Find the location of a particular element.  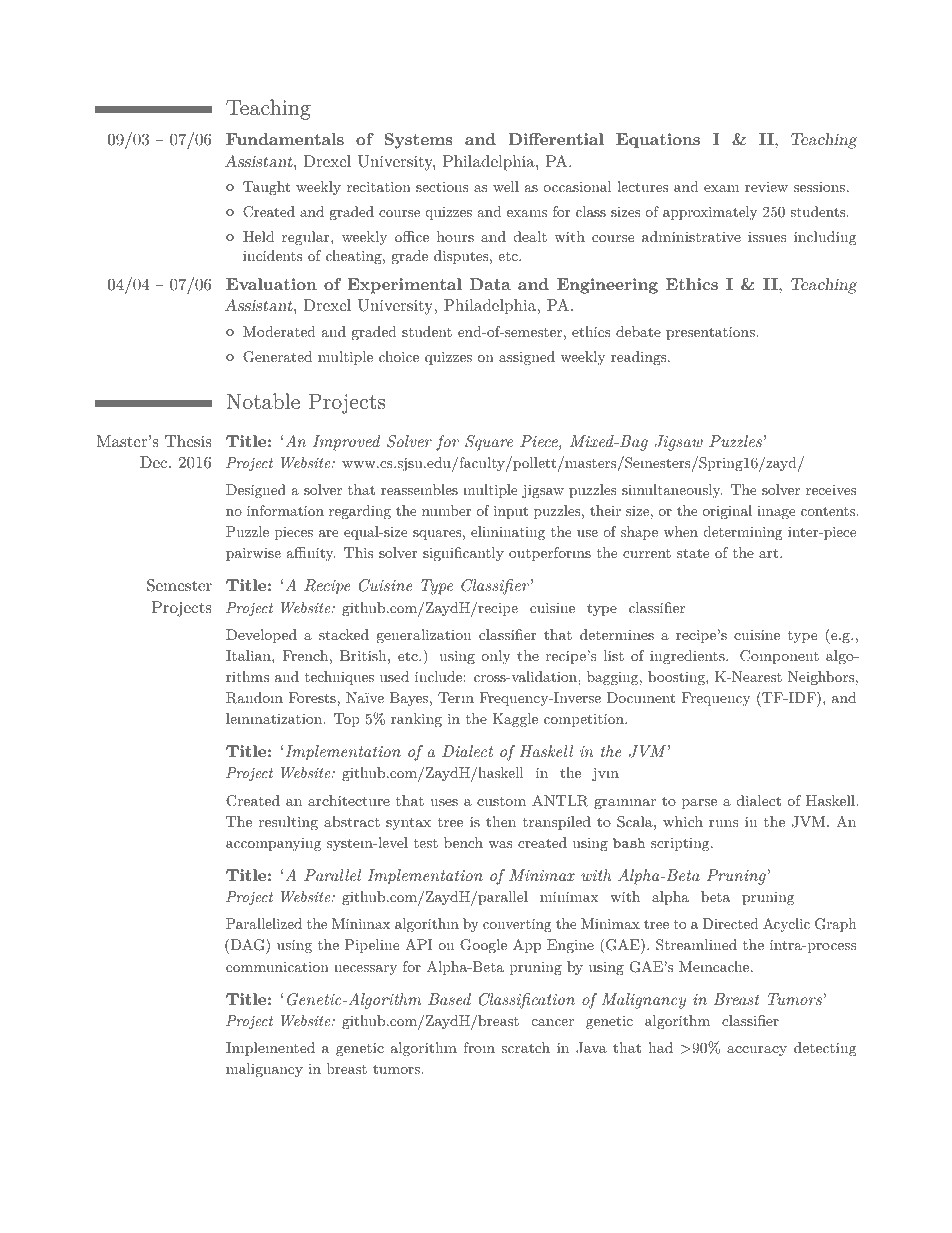

pairwise is located at coordinates (253, 554).
